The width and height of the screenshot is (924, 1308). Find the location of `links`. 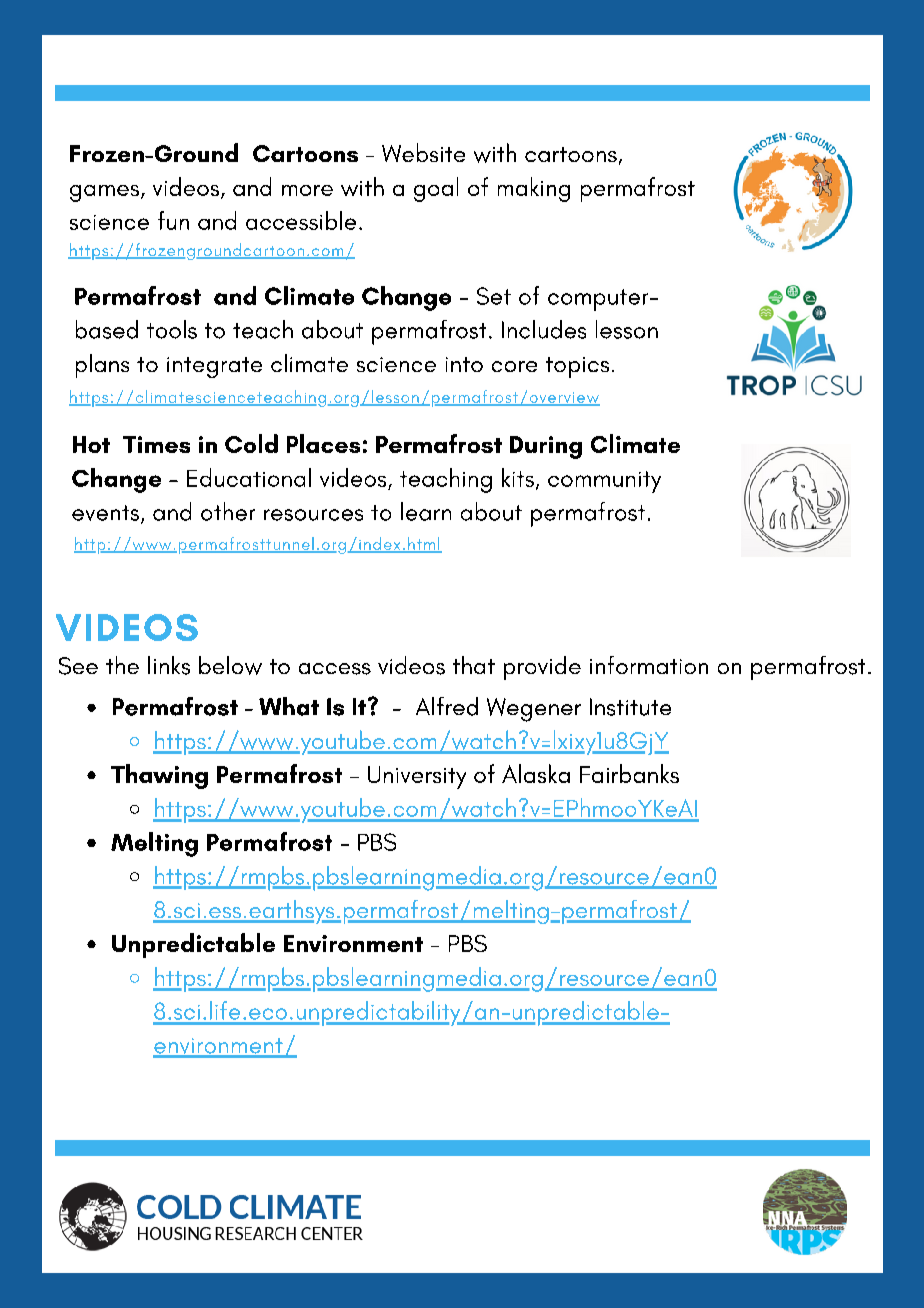

links is located at coordinates (169, 665).
